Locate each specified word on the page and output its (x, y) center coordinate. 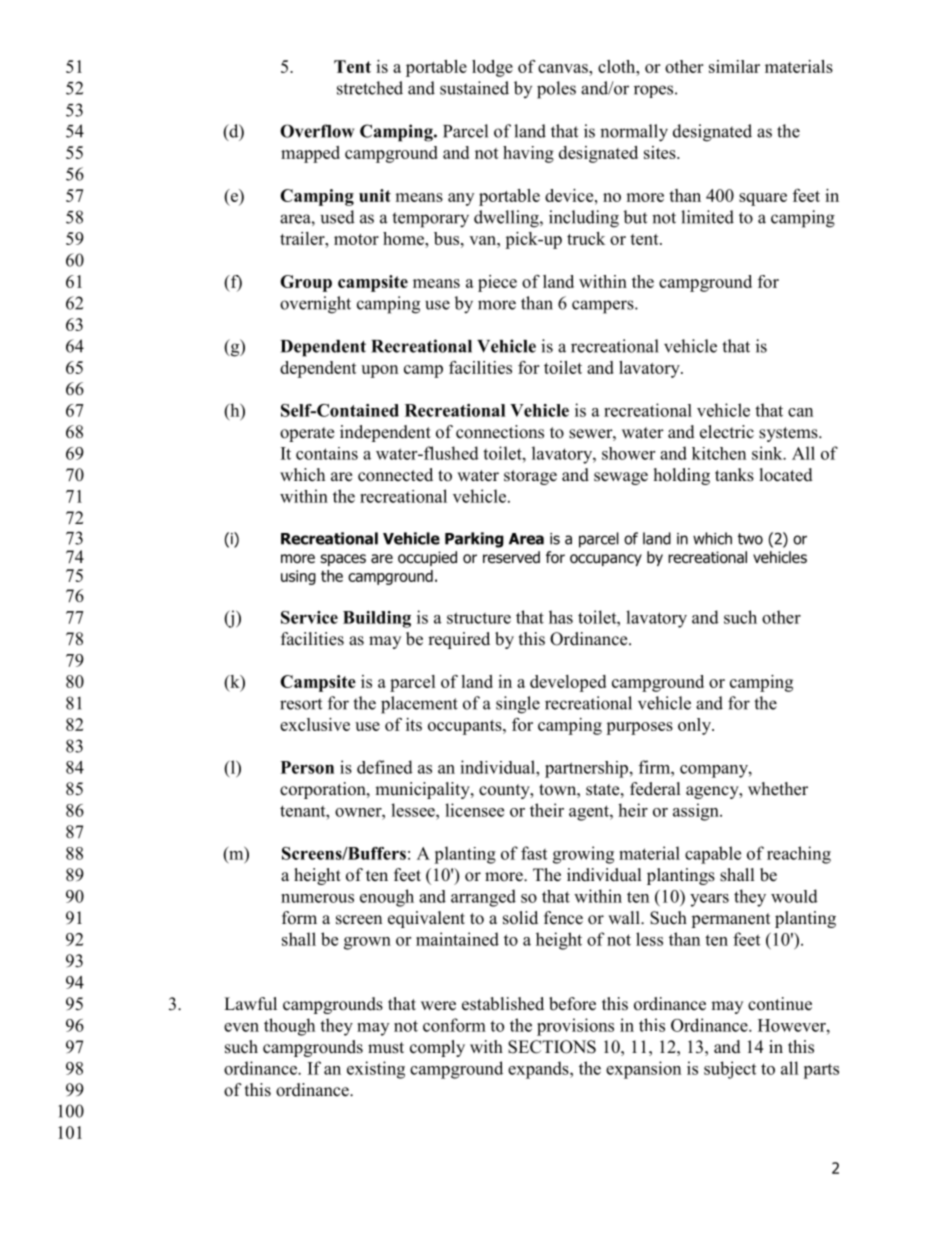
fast (534, 853)
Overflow (317, 131)
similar (734, 66)
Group (306, 283)
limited (707, 217)
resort (301, 704)
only (695, 726)
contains (327, 453)
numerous (317, 898)
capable (713, 855)
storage (530, 477)
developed (568, 683)
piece (497, 283)
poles (556, 90)
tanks (734, 475)
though (289, 1027)
